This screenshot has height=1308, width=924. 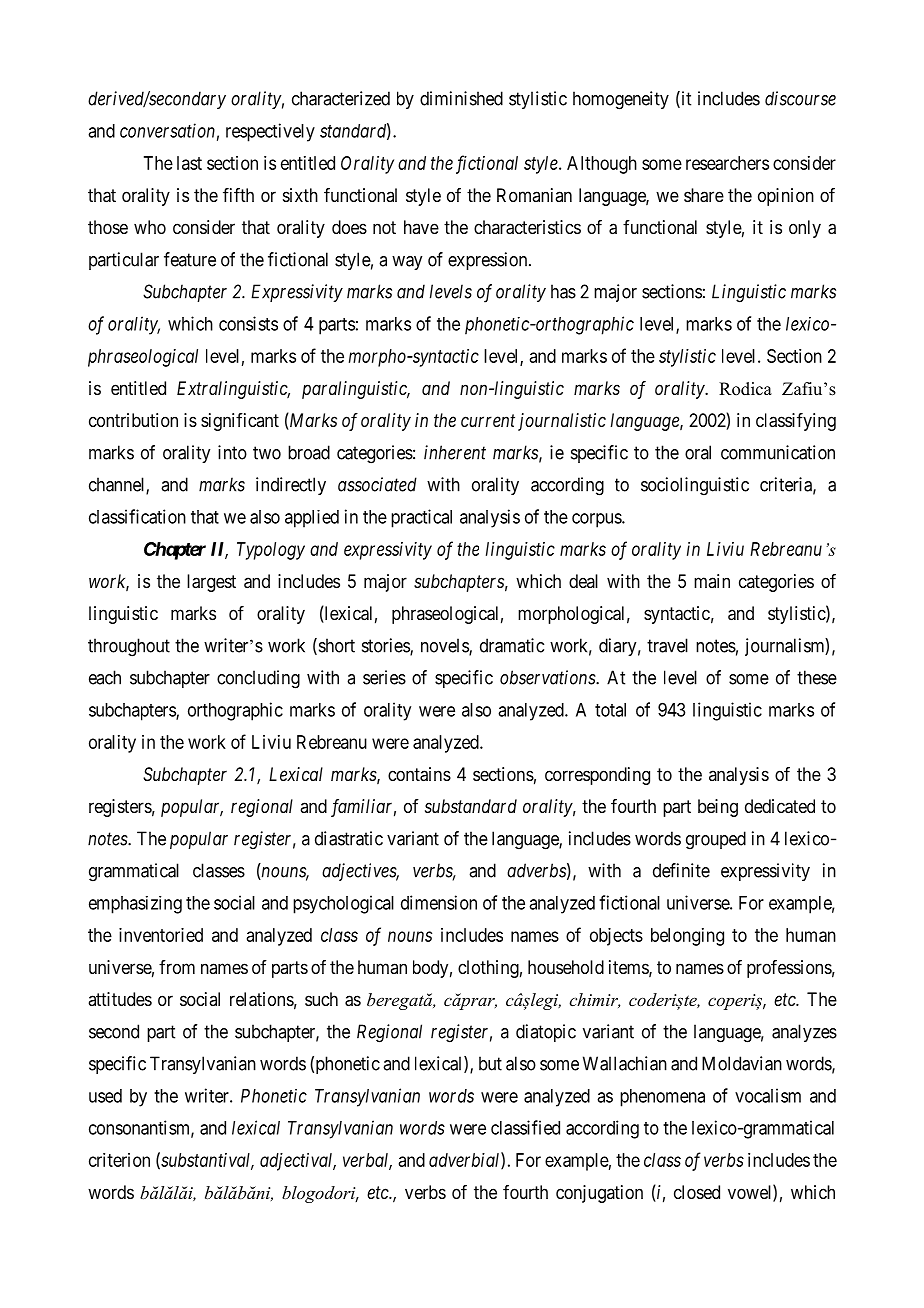 I want to click on contains, so click(x=419, y=774).
